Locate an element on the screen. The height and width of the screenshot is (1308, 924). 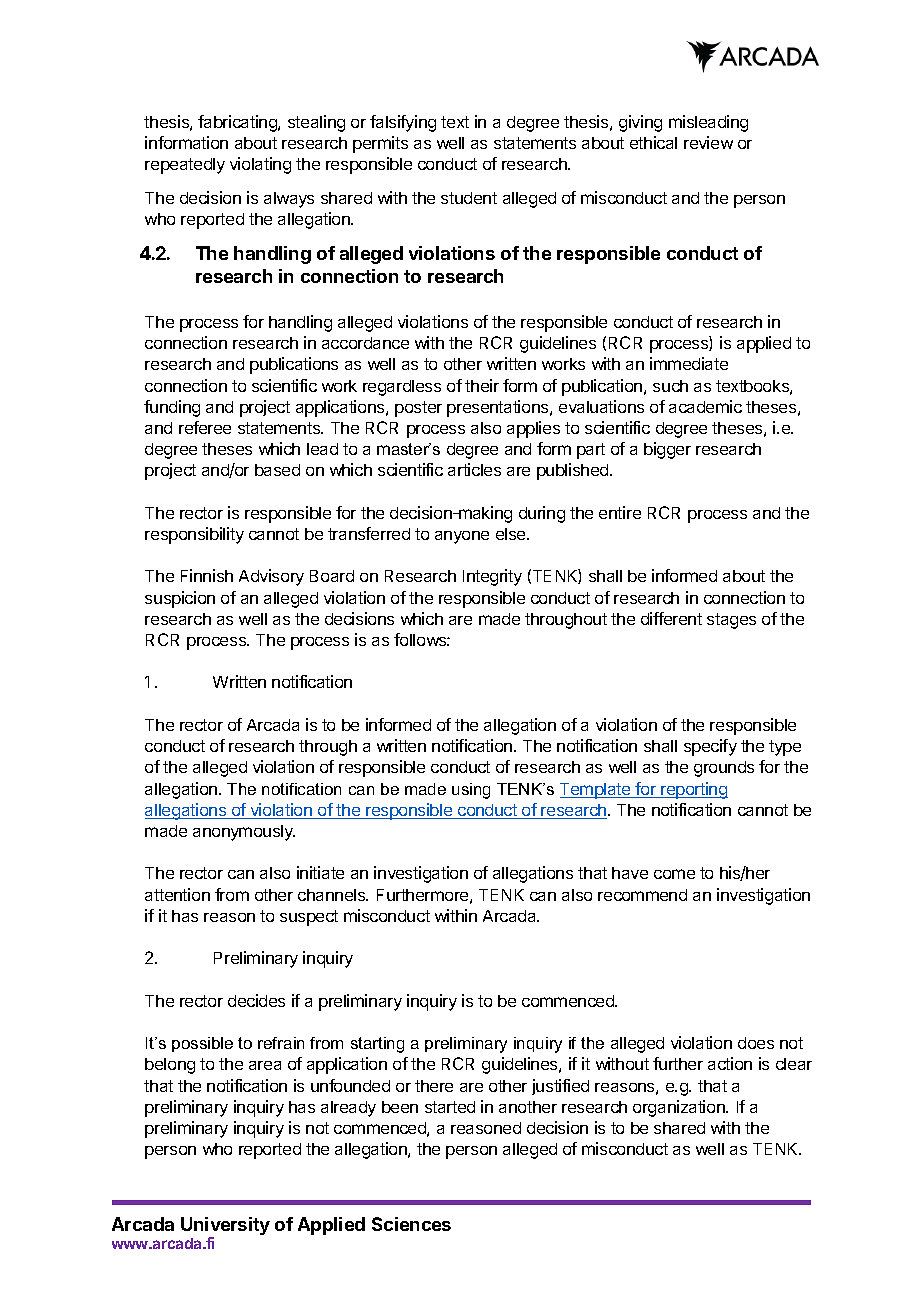
University is located at coordinates (225, 1227).
